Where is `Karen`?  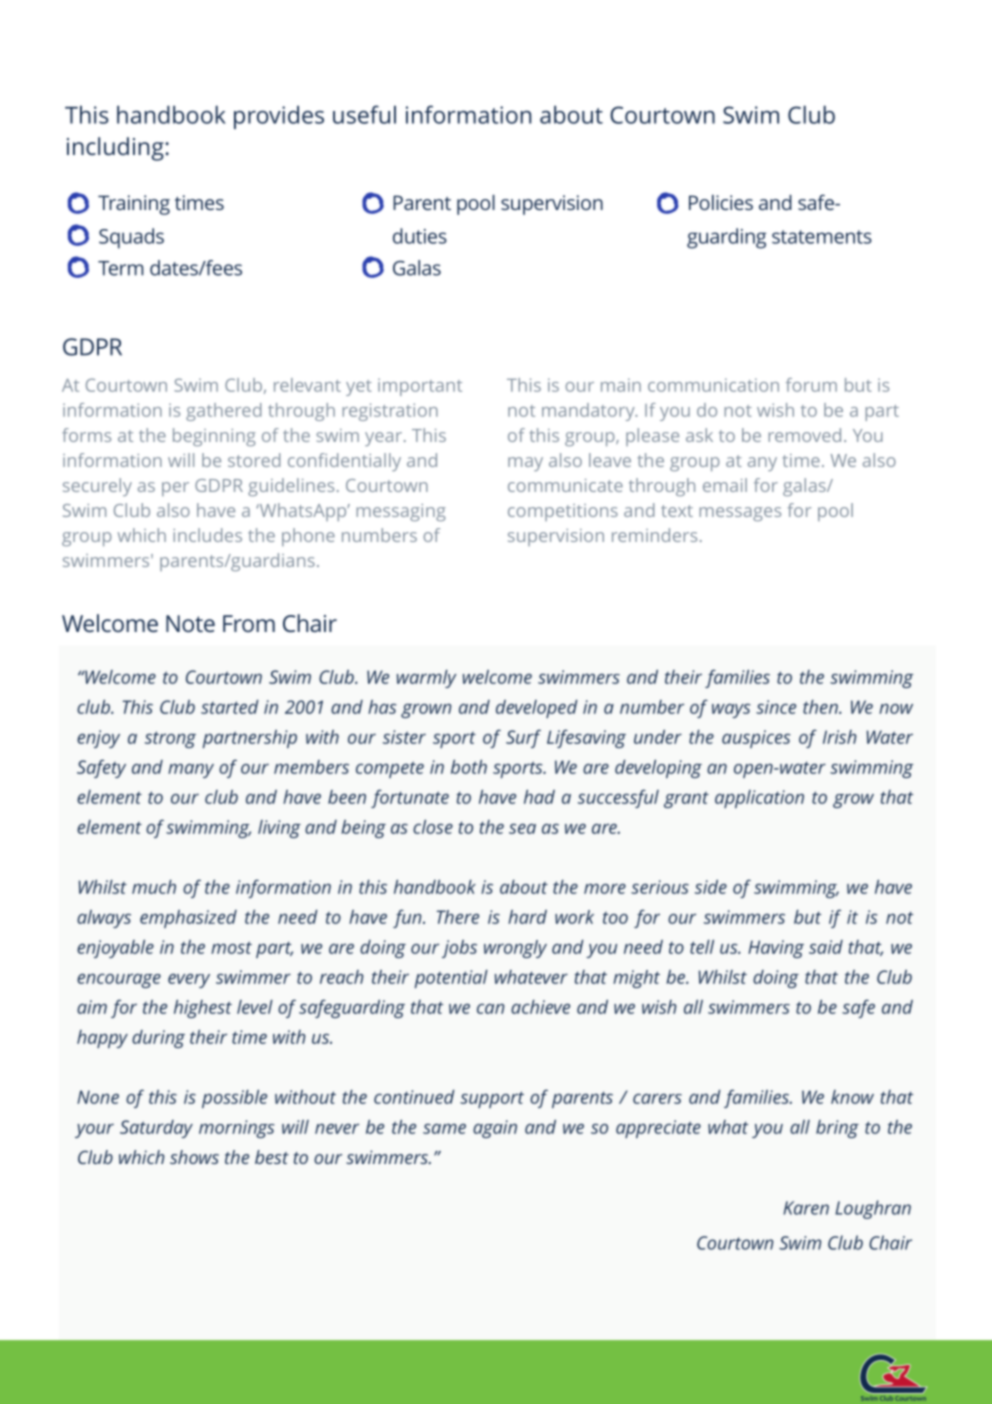 Karen is located at coordinates (806, 1208).
